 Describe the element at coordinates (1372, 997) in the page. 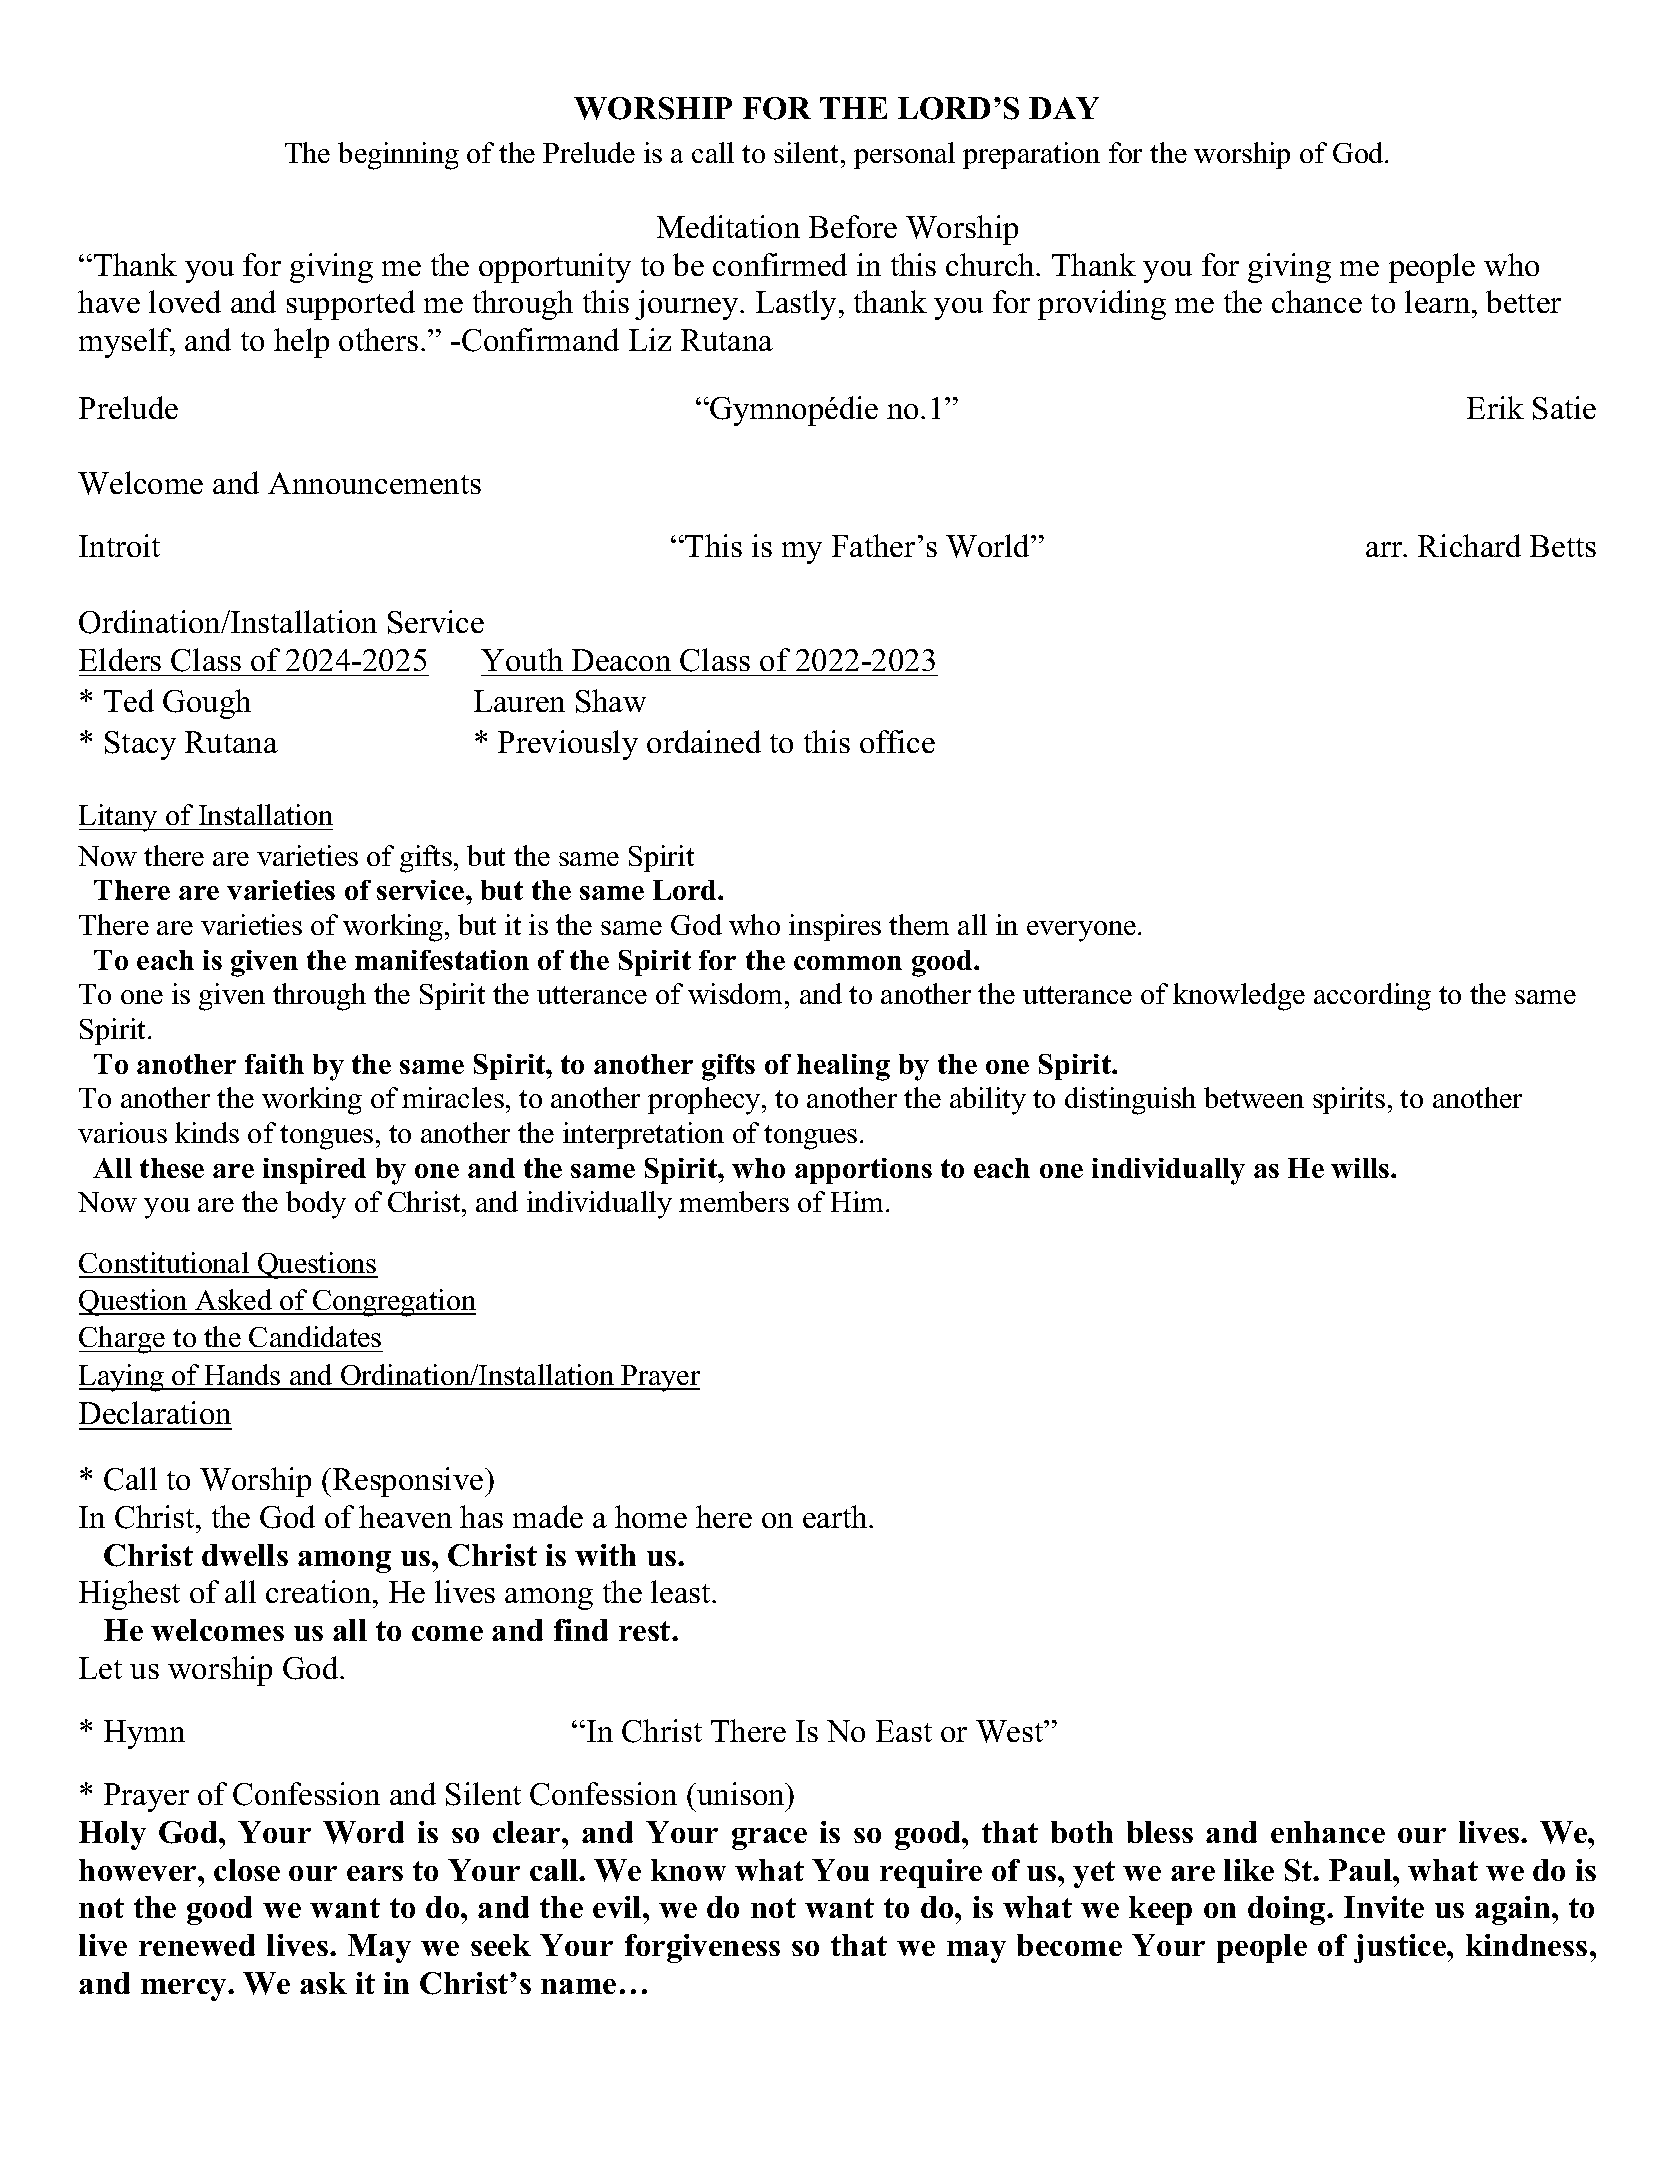

I see `according` at that location.
